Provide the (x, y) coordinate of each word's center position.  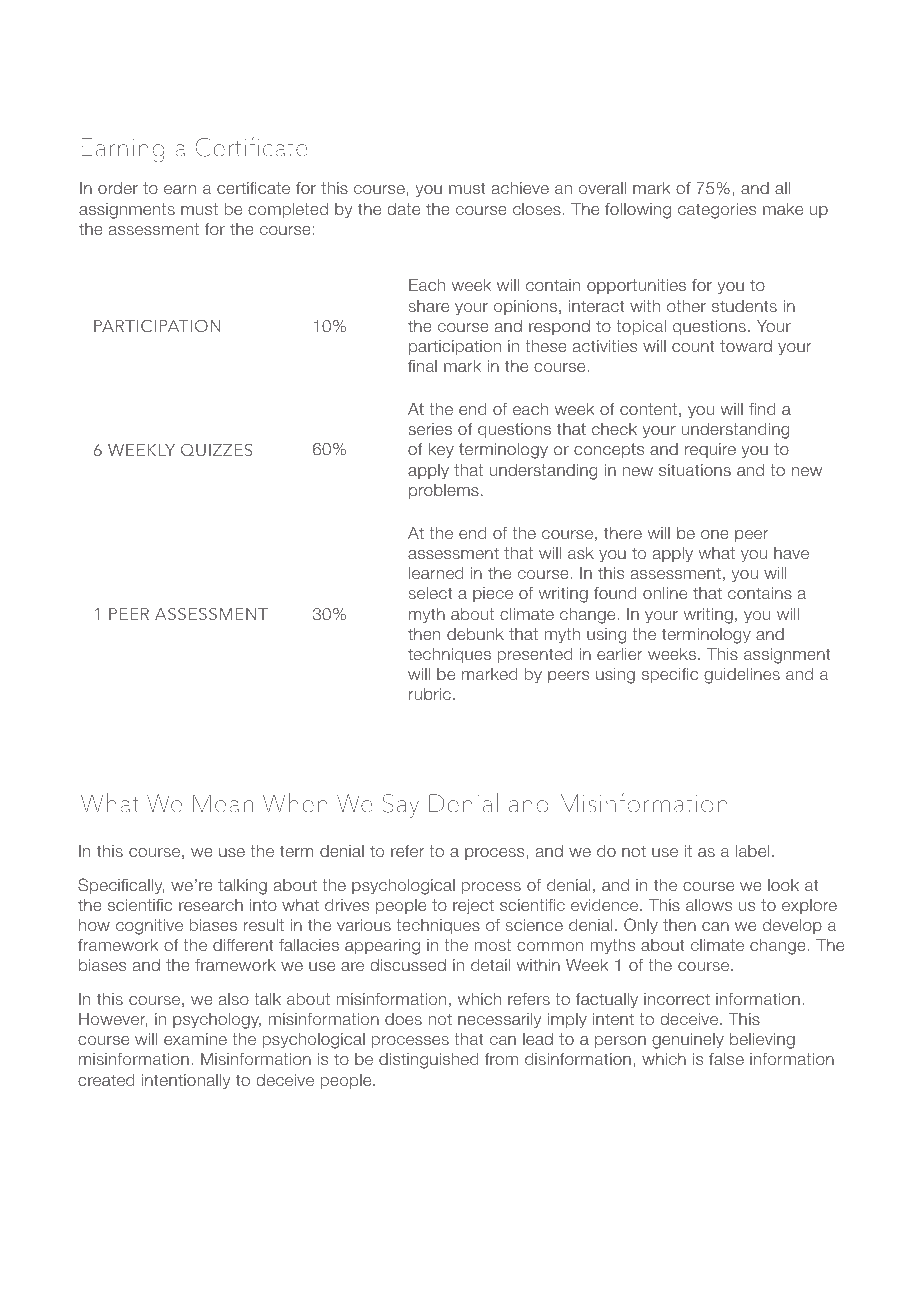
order (118, 188)
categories (717, 211)
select (430, 593)
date (403, 209)
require (710, 450)
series (430, 429)
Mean (223, 803)
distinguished (429, 1061)
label (752, 851)
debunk (475, 634)
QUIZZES (216, 449)
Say (401, 806)
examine (195, 1039)
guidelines (742, 676)
